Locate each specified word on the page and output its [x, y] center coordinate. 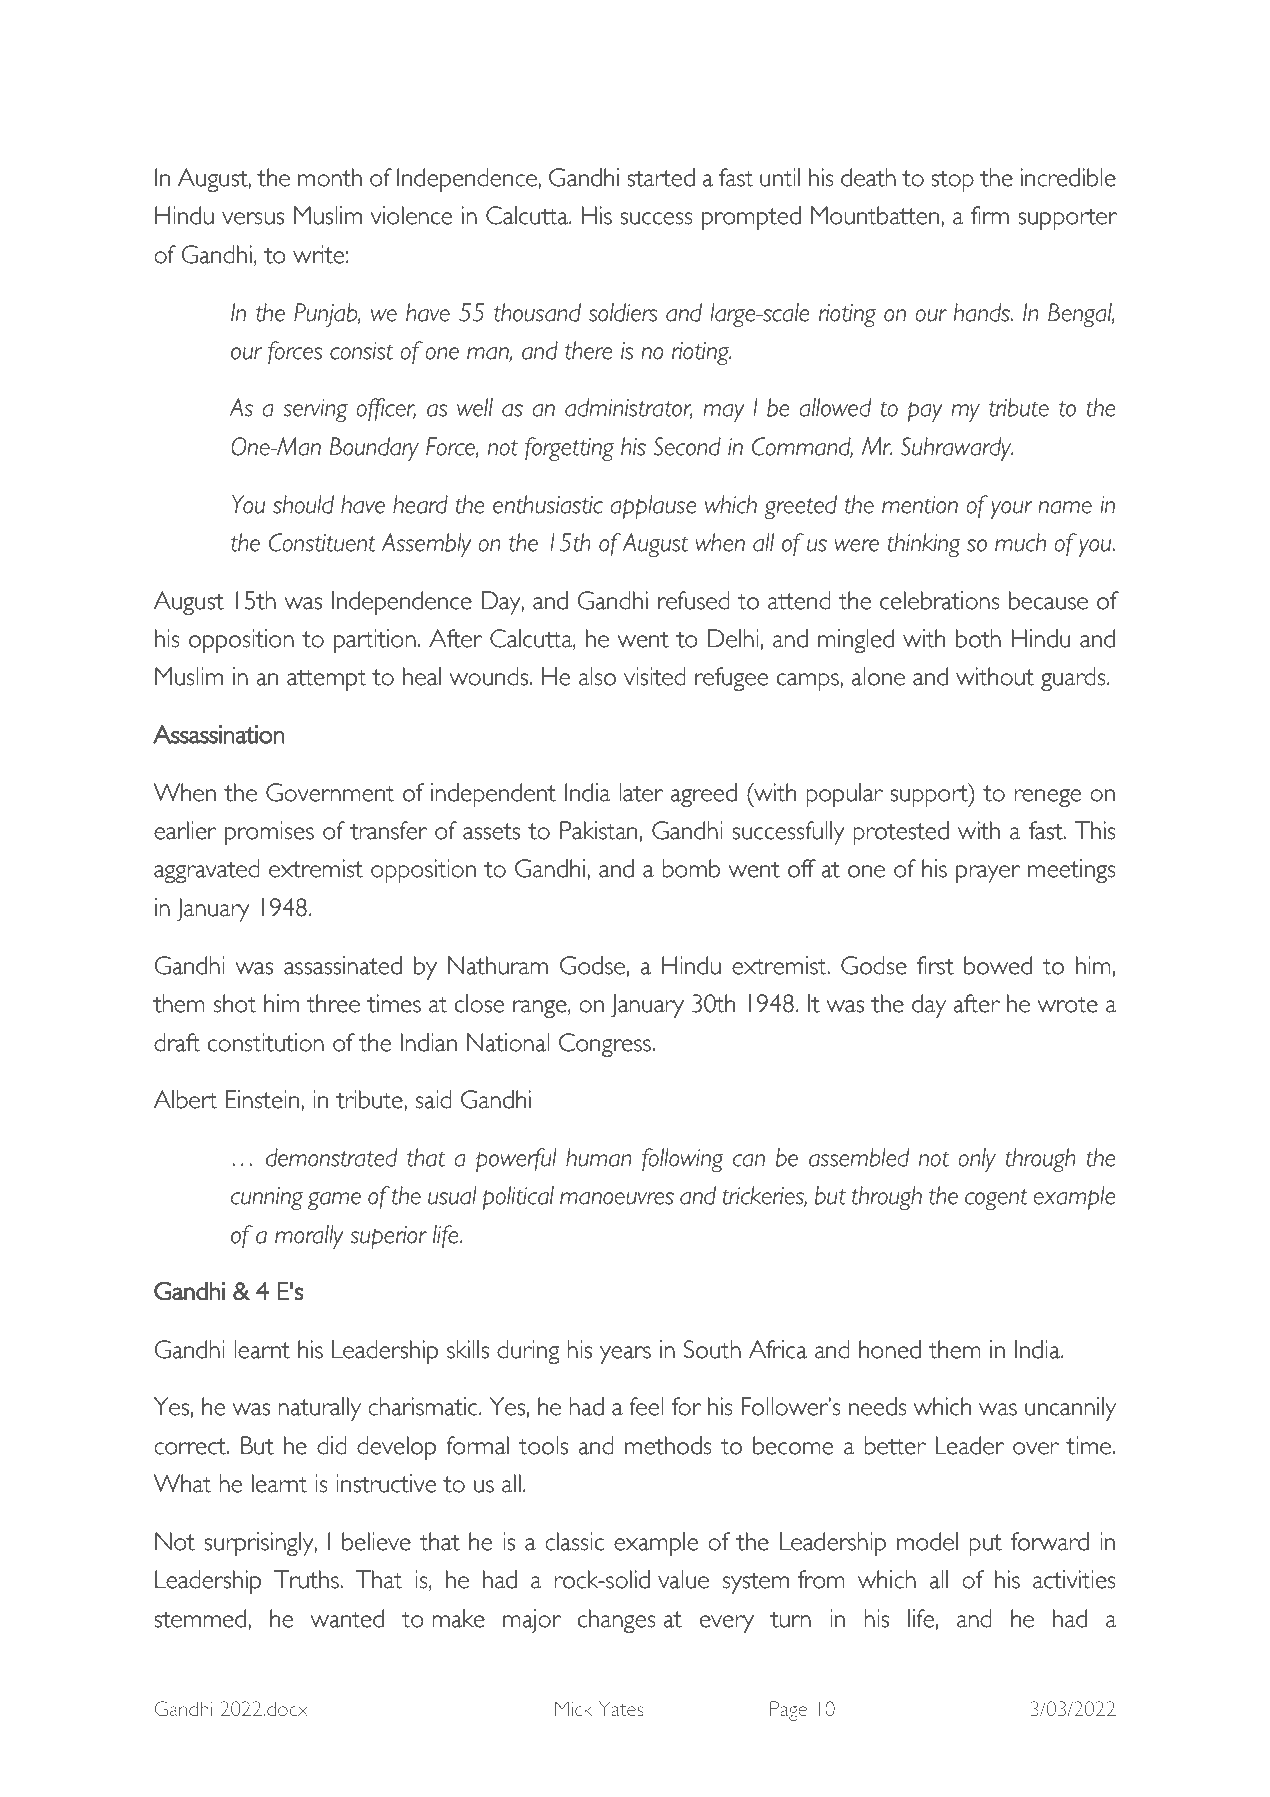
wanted [347, 1618]
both [978, 638]
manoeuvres [617, 1198]
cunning [267, 1198]
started [661, 177]
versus [253, 218]
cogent [996, 1199]
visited [655, 676]
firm [990, 215]
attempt [326, 680]
